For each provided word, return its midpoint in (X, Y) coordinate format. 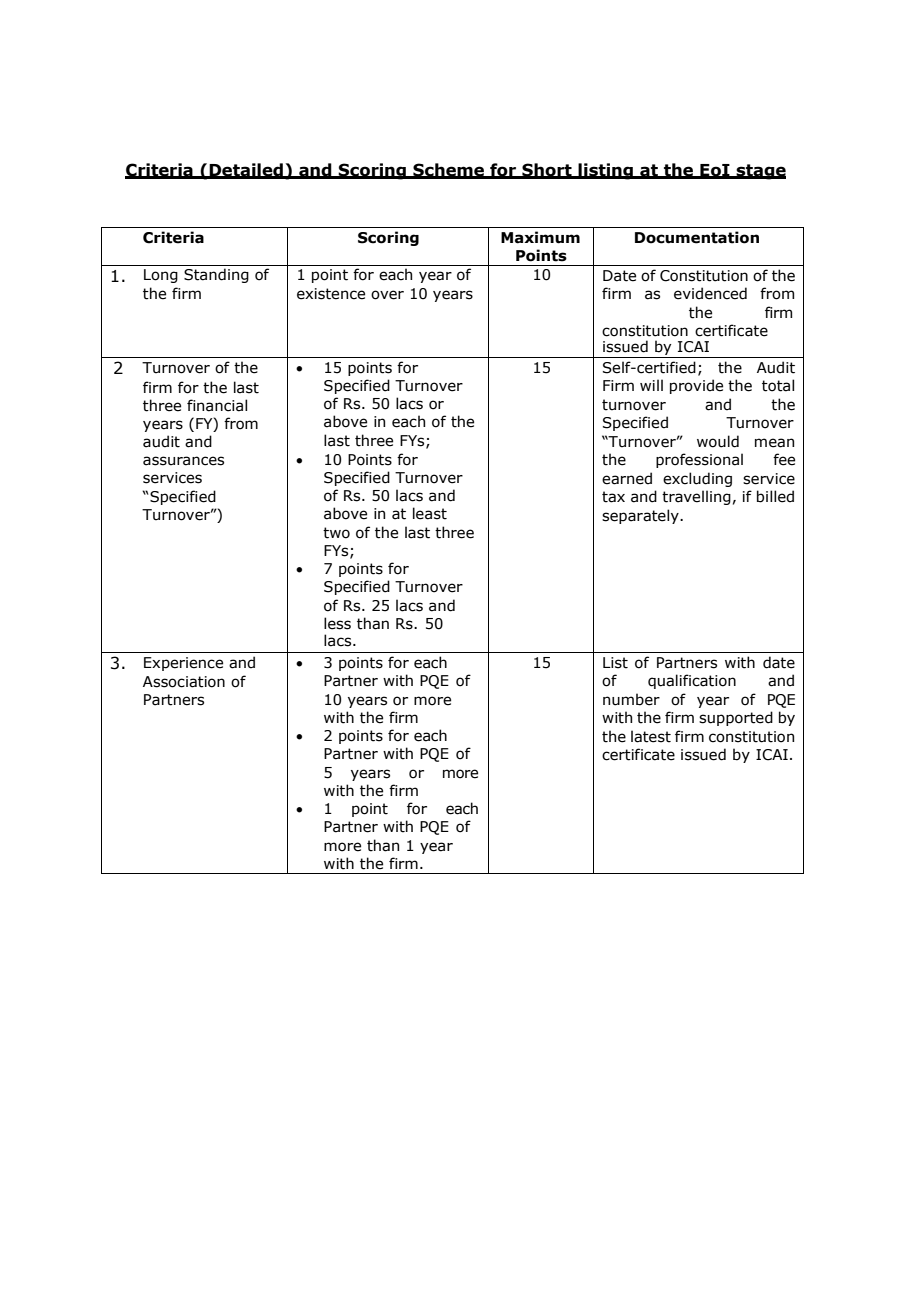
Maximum (540, 237)
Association (184, 682)
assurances (183, 461)
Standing (216, 275)
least (430, 513)
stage (760, 172)
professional (699, 460)
